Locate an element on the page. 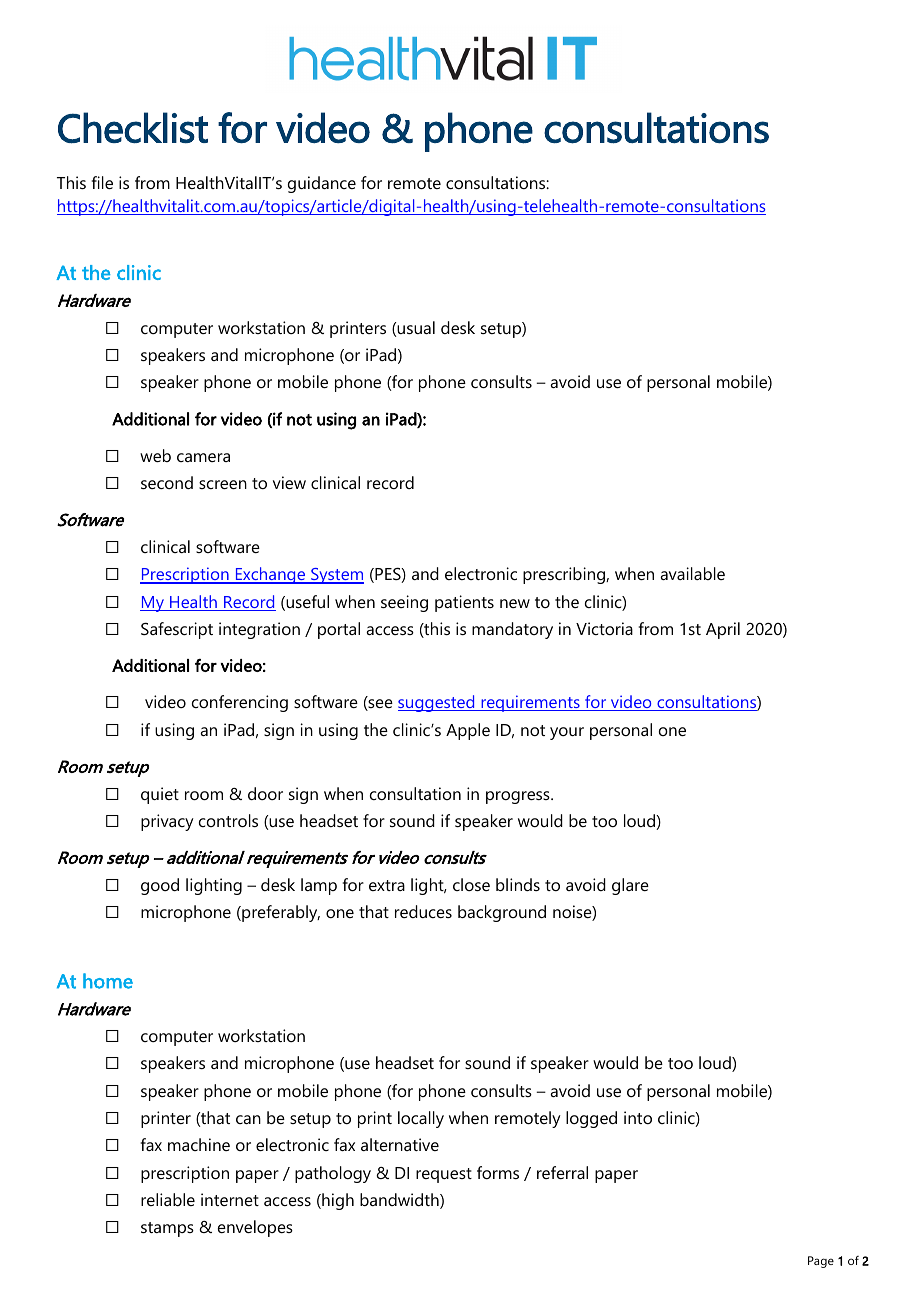 Image resolution: width=924 pixels, height=1308 pixels. available is located at coordinates (692, 573).
